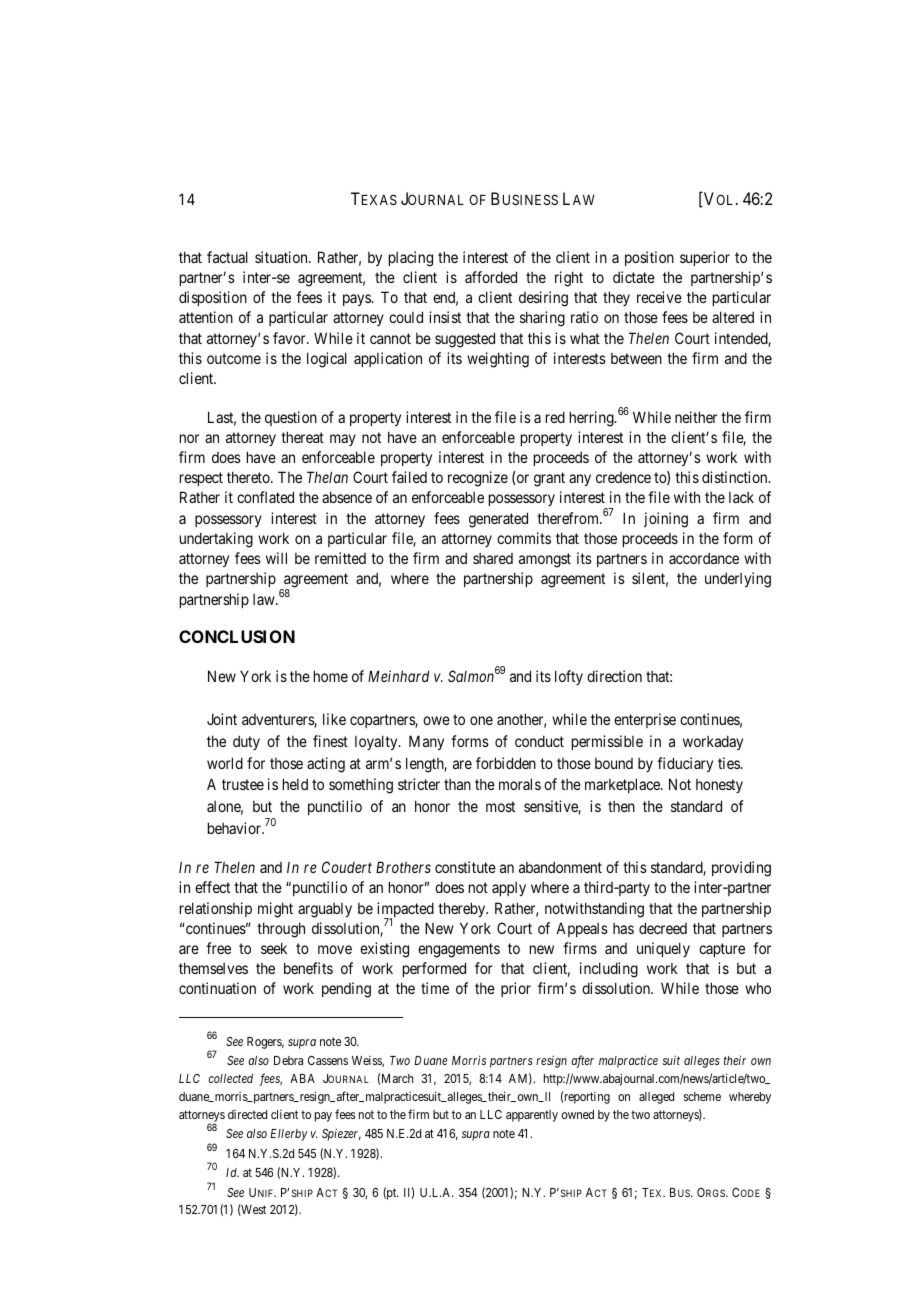 This document has height=1308, width=924. I want to click on scheme, so click(702, 1096).
